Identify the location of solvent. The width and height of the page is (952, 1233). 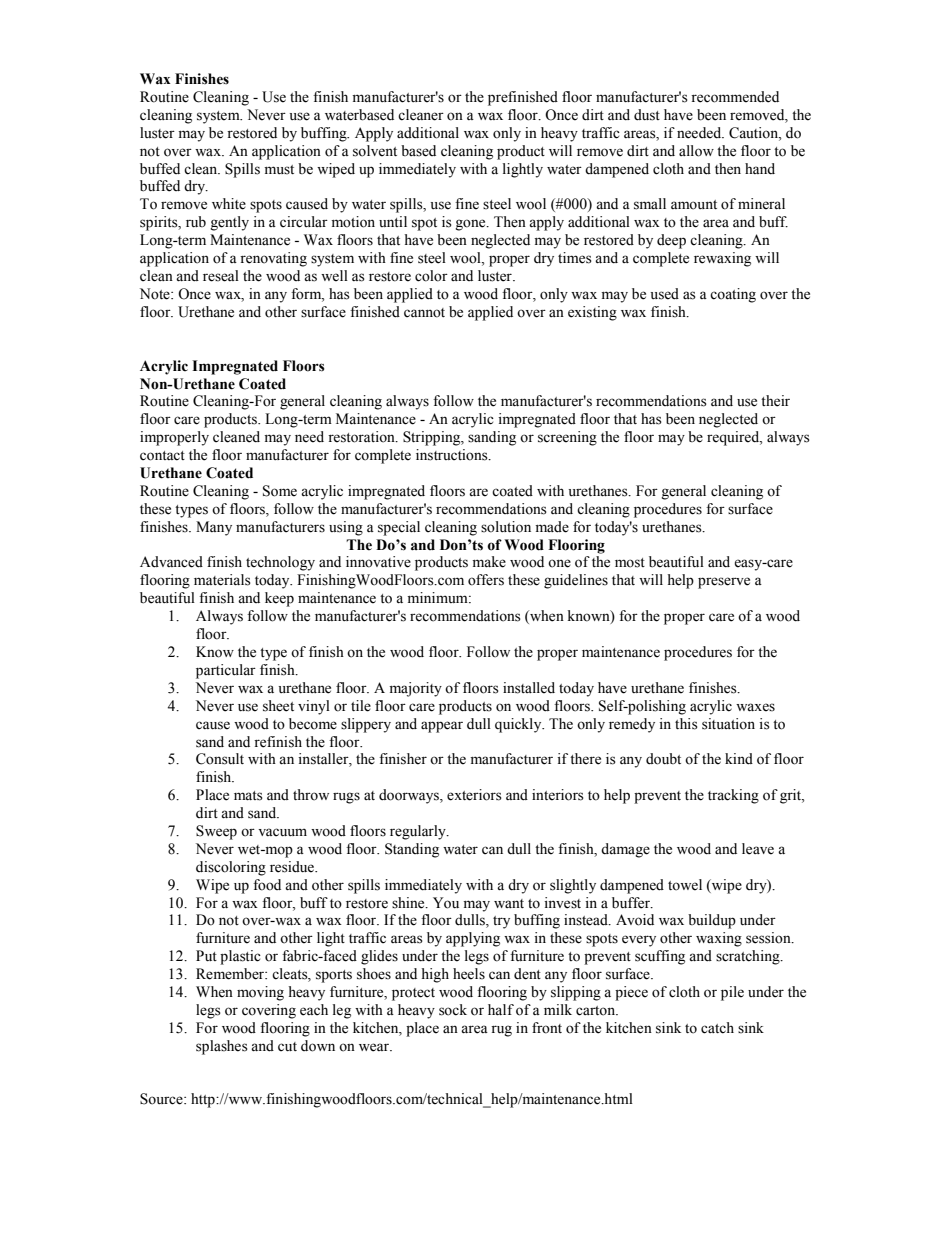
(375, 151).
